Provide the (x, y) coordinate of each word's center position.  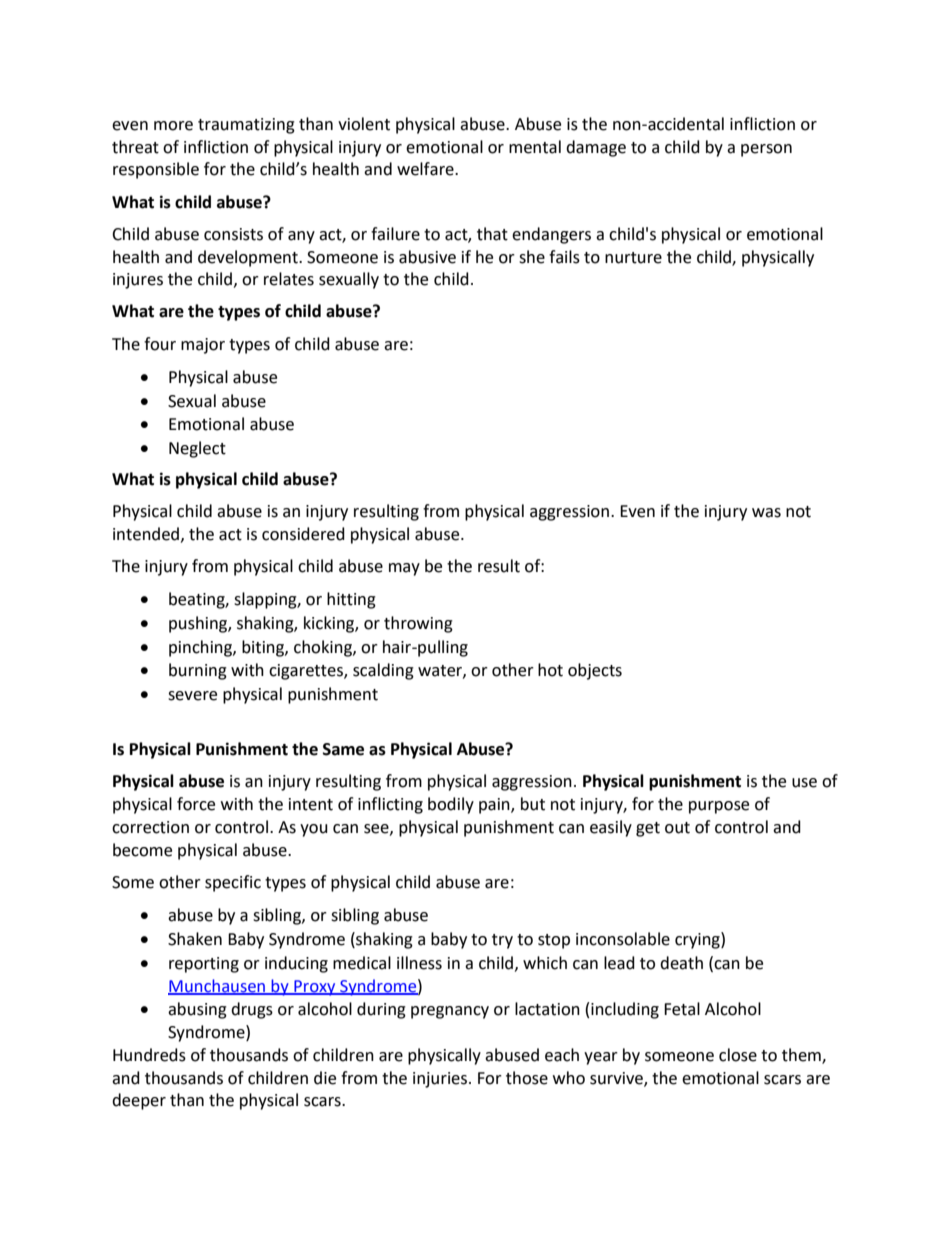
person (766, 150)
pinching (201, 648)
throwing (418, 624)
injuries (441, 1080)
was (766, 513)
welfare (426, 169)
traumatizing (246, 126)
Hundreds (149, 1055)
